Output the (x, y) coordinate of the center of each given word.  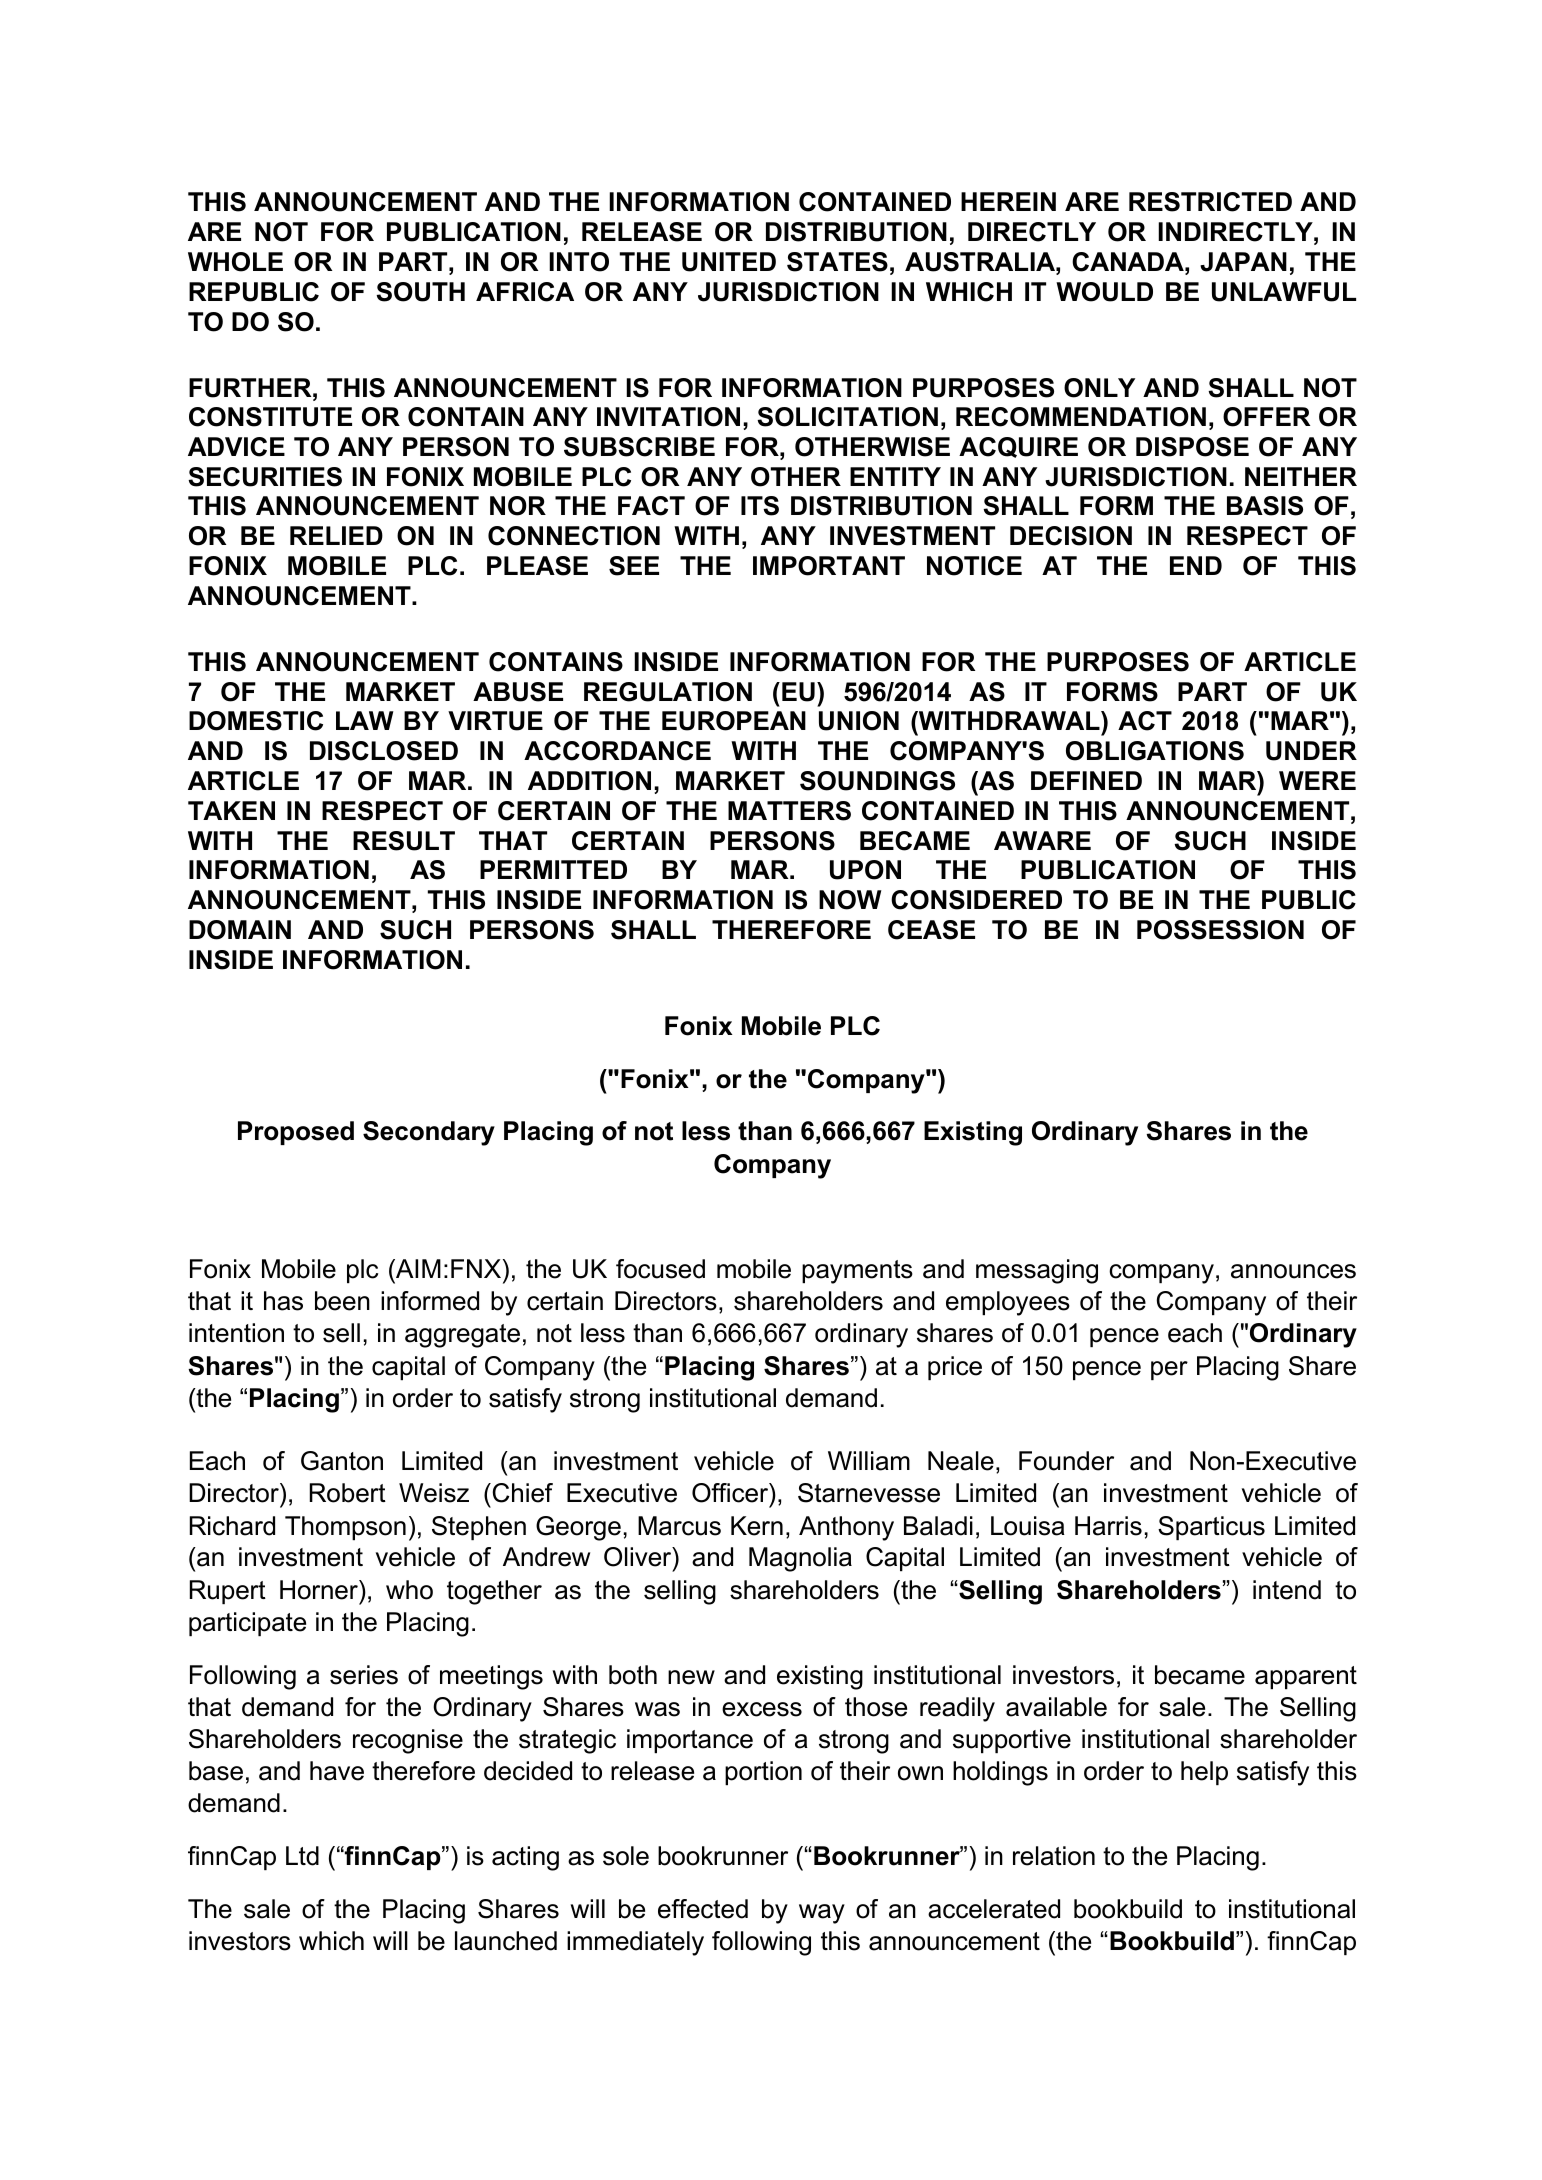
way (822, 1914)
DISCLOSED (384, 751)
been (342, 1301)
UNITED (729, 262)
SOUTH (420, 292)
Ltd (302, 1856)
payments (857, 1272)
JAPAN (1243, 262)
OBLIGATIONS (1155, 751)
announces (1293, 1271)
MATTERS (789, 811)
